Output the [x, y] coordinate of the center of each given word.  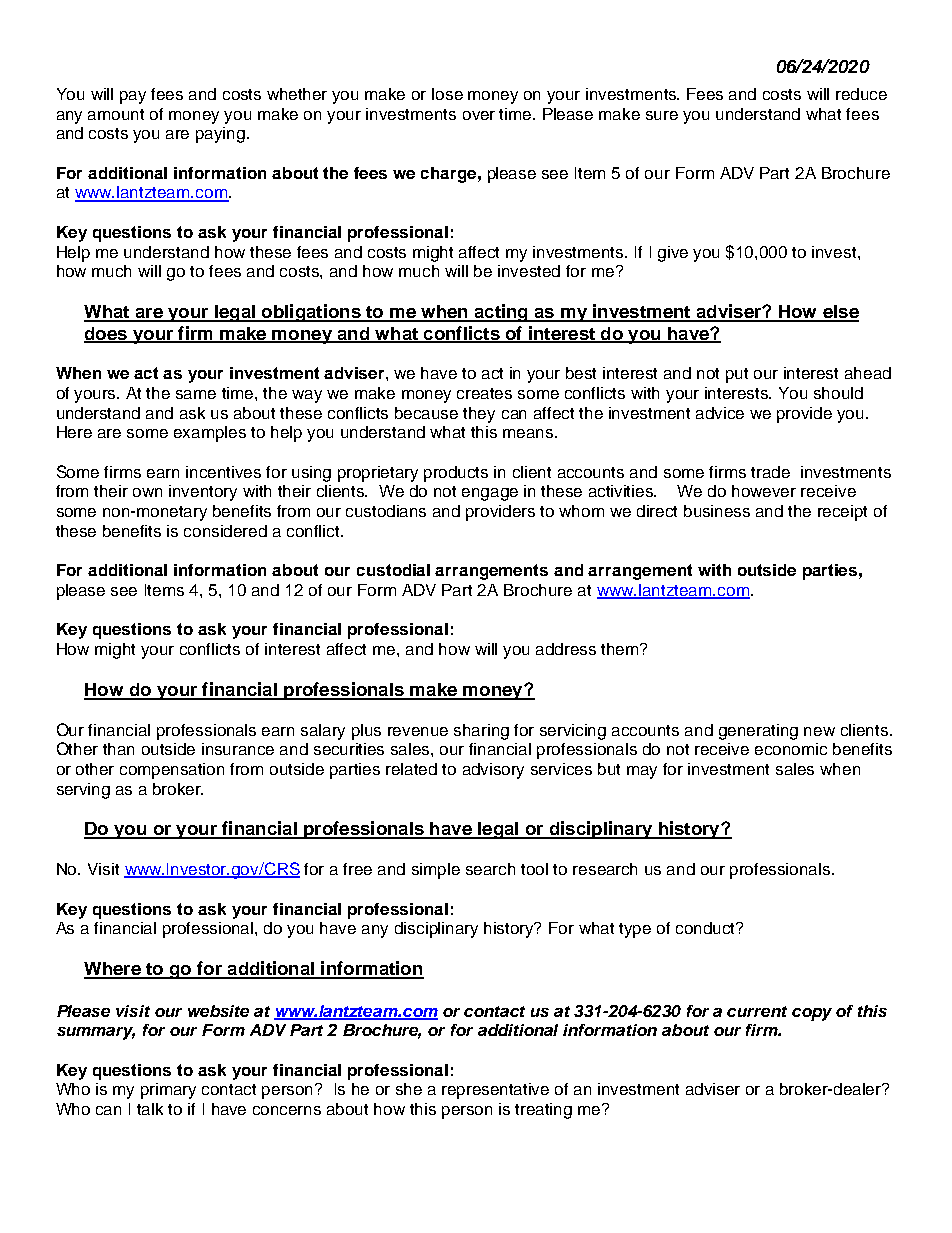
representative [495, 1091]
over [479, 115]
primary [168, 1091]
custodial [393, 570]
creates [484, 393]
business [717, 511]
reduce [861, 94]
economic [791, 749]
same [196, 394]
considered [225, 531]
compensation [172, 771]
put [737, 375]
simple [436, 871]
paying [222, 135]
